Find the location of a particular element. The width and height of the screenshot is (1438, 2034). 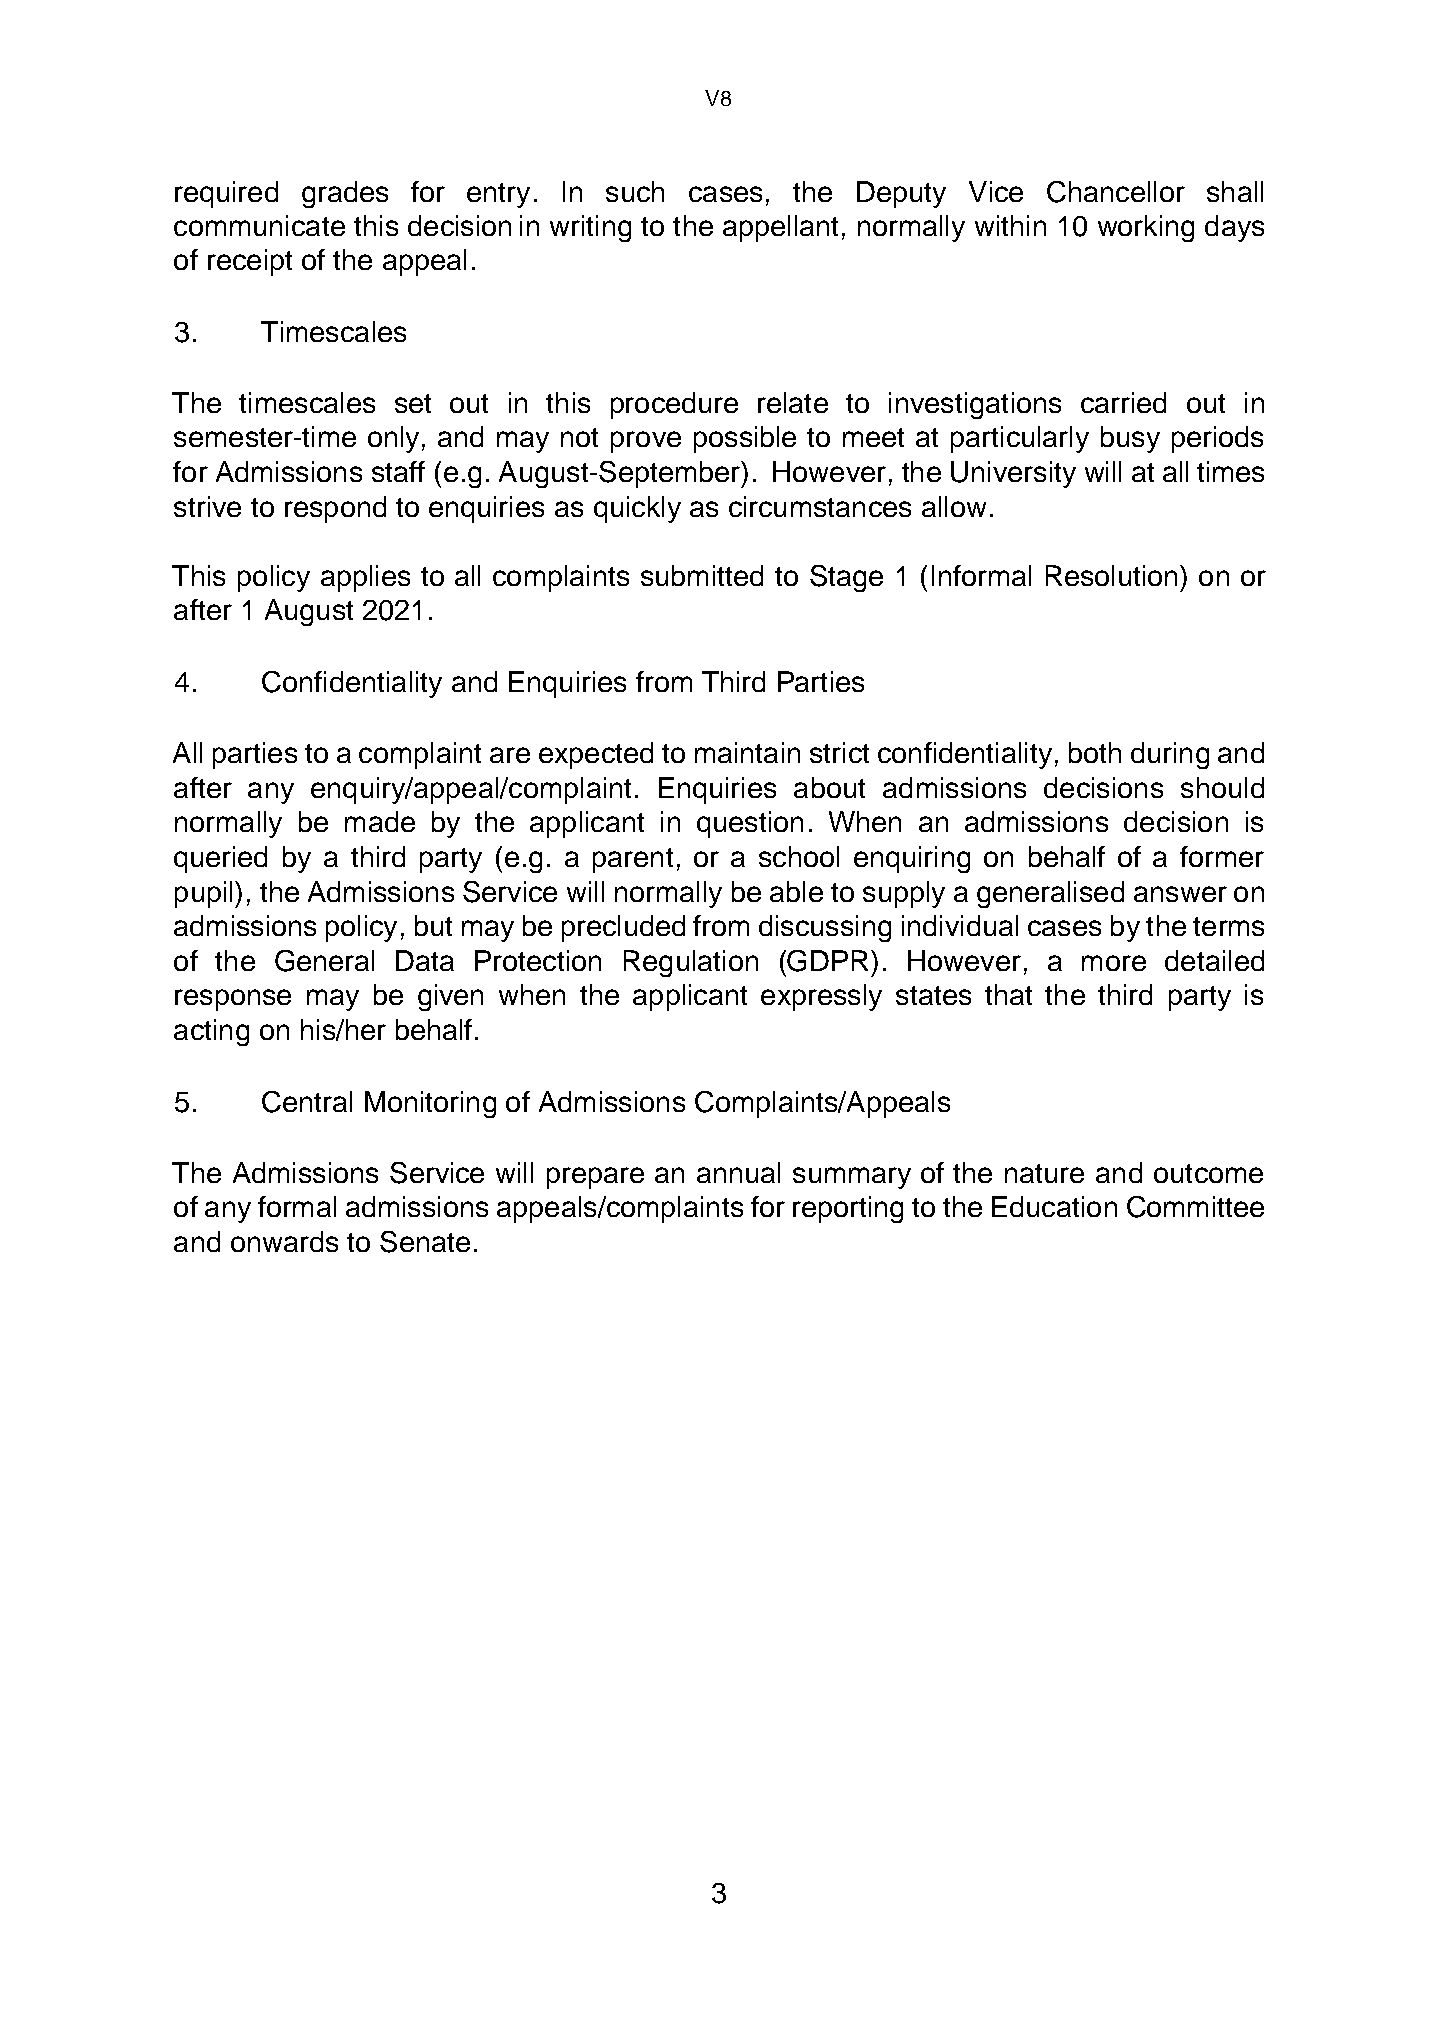

working is located at coordinates (1146, 228).
